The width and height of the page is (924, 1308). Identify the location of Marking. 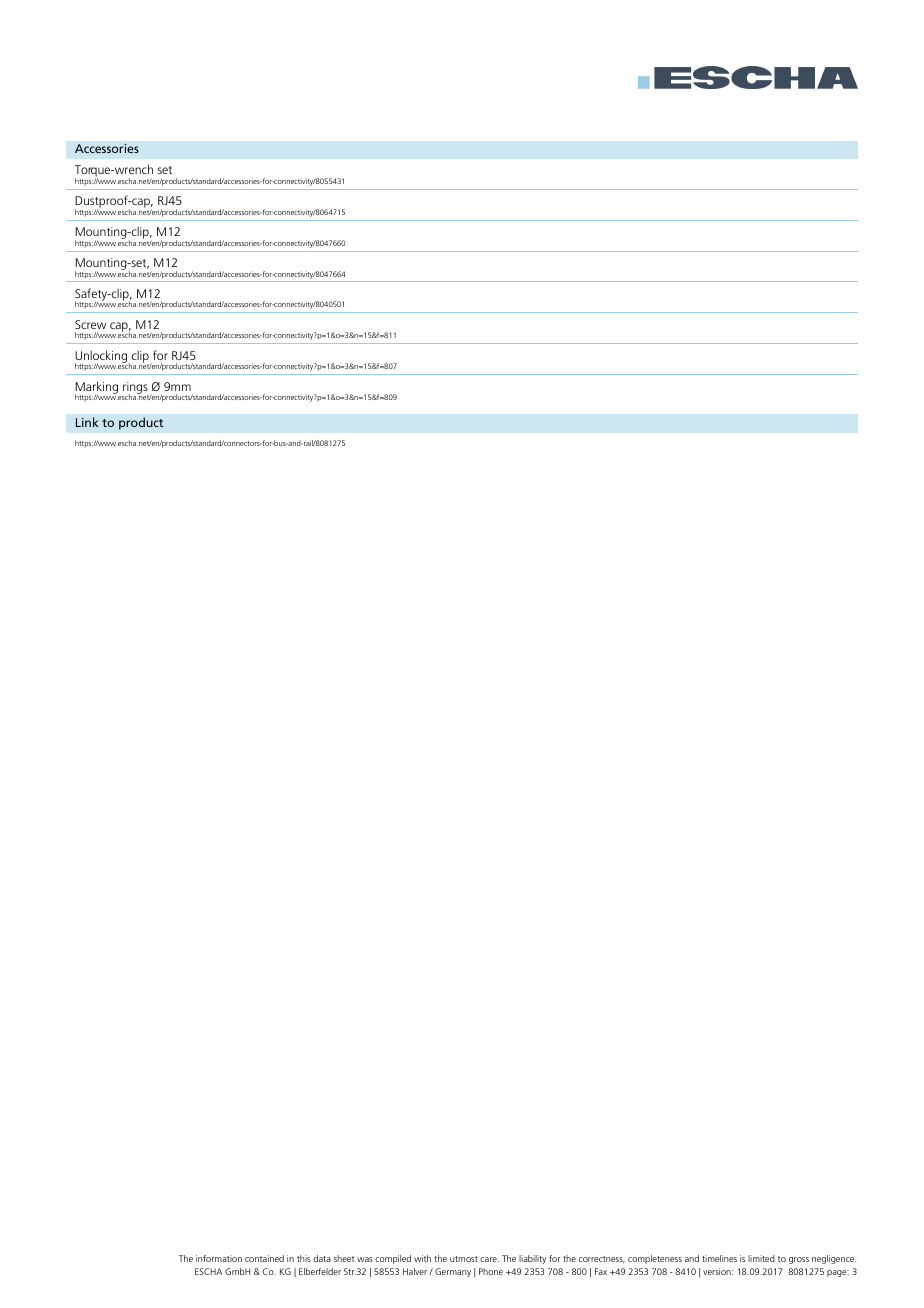
(98, 389).
